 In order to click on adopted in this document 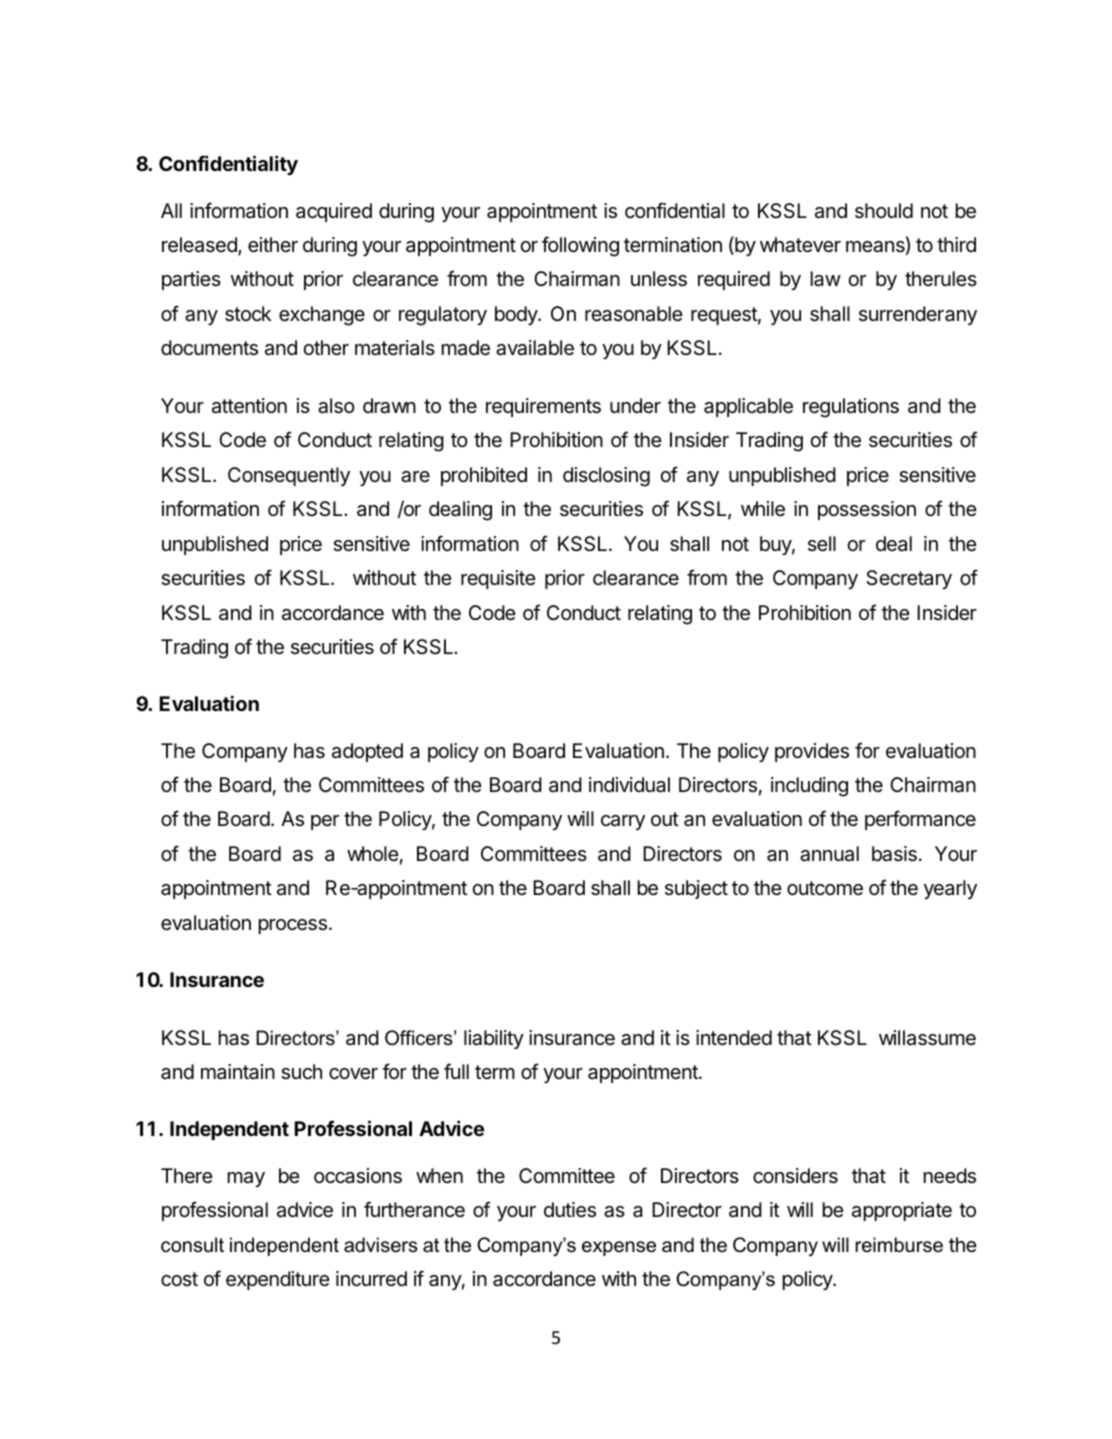, I will do `click(367, 752)`.
